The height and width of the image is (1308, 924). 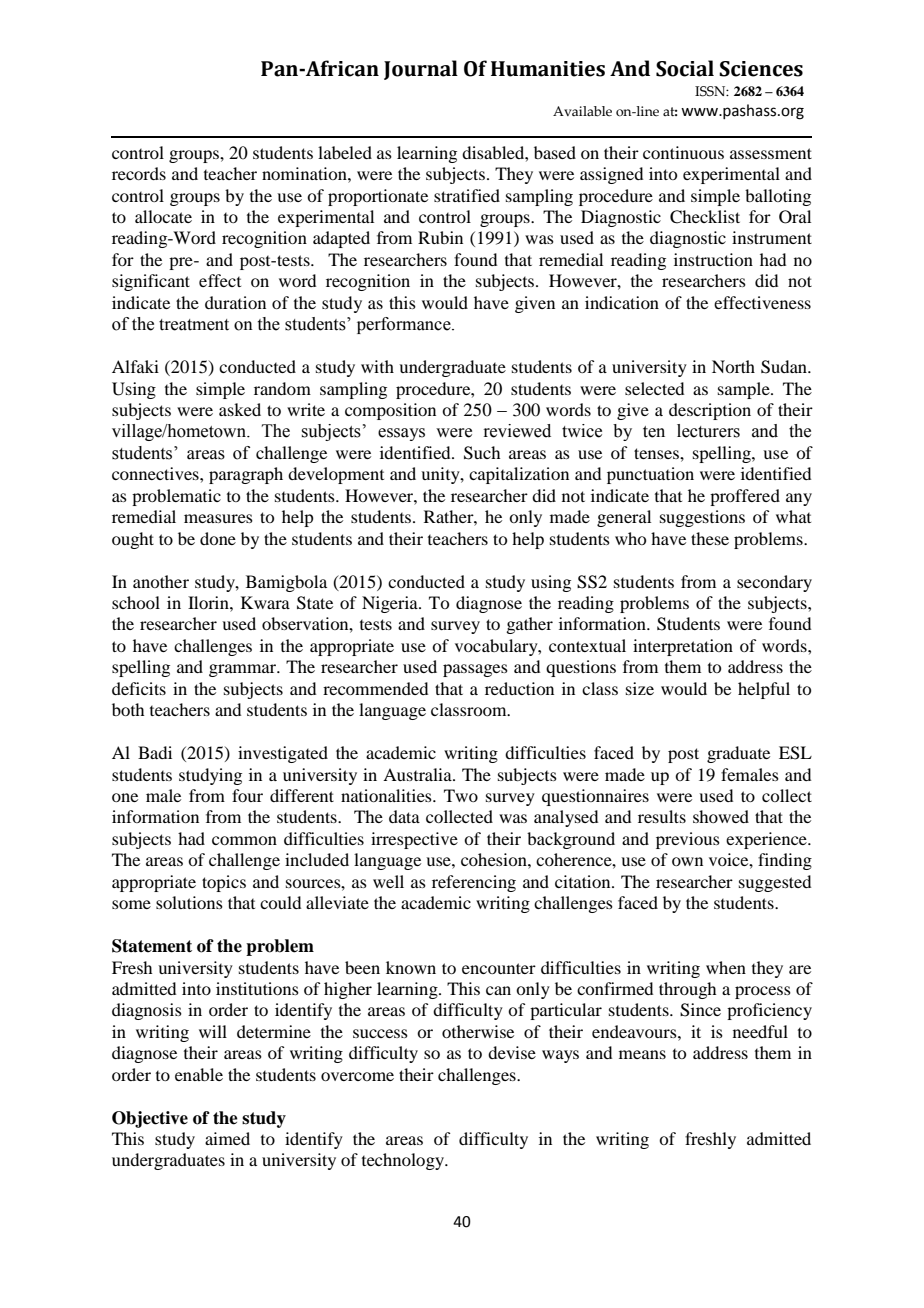 I want to click on Journal, so click(x=421, y=70).
